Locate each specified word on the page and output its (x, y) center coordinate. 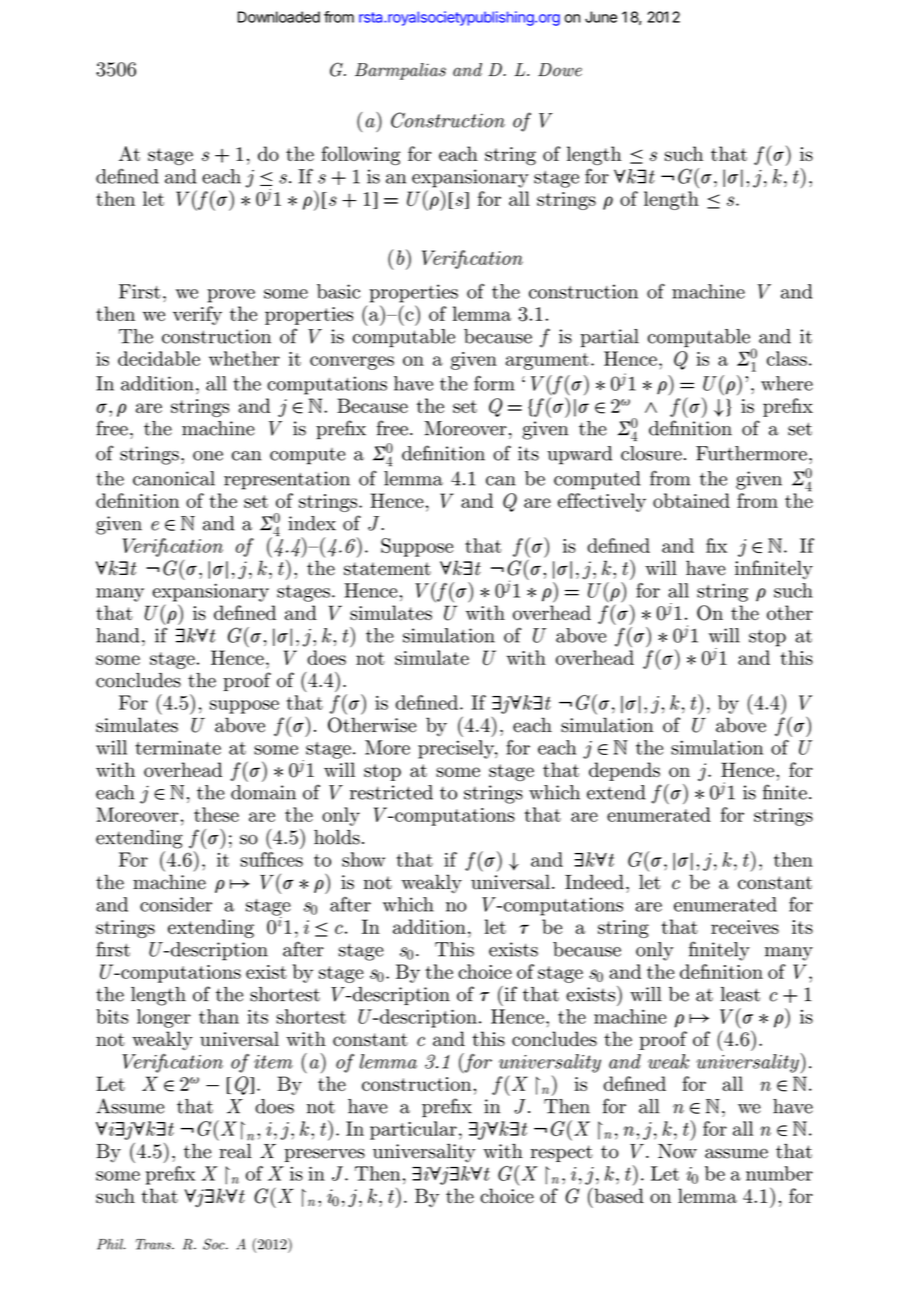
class (787, 358)
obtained (691, 500)
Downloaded (279, 17)
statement (387, 569)
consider (176, 904)
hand (117, 635)
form (494, 383)
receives (745, 927)
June (601, 17)
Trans (154, 1244)
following (361, 155)
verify (197, 315)
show (363, 859)
